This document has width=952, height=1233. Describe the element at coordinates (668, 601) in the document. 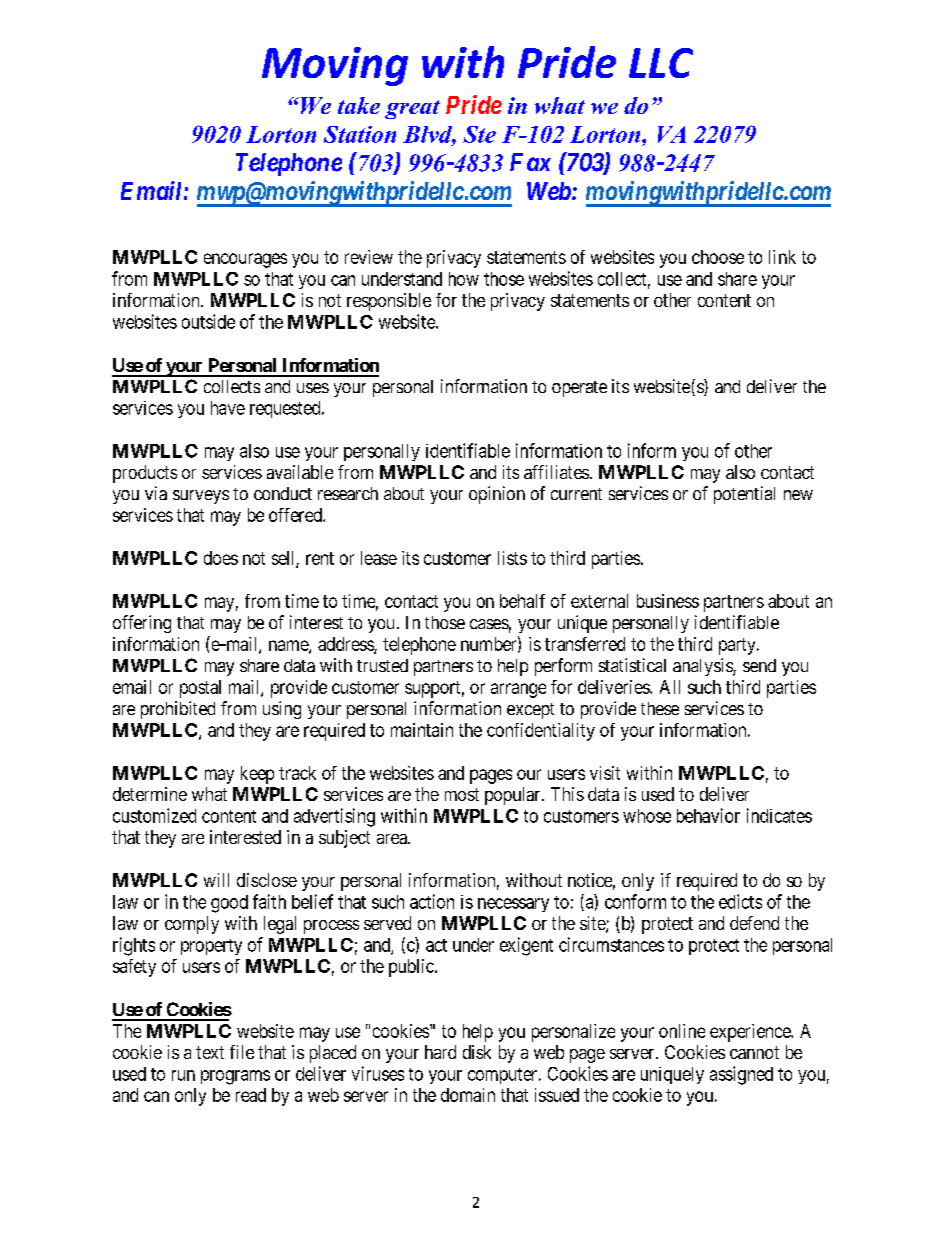

I see `business` at that location.
